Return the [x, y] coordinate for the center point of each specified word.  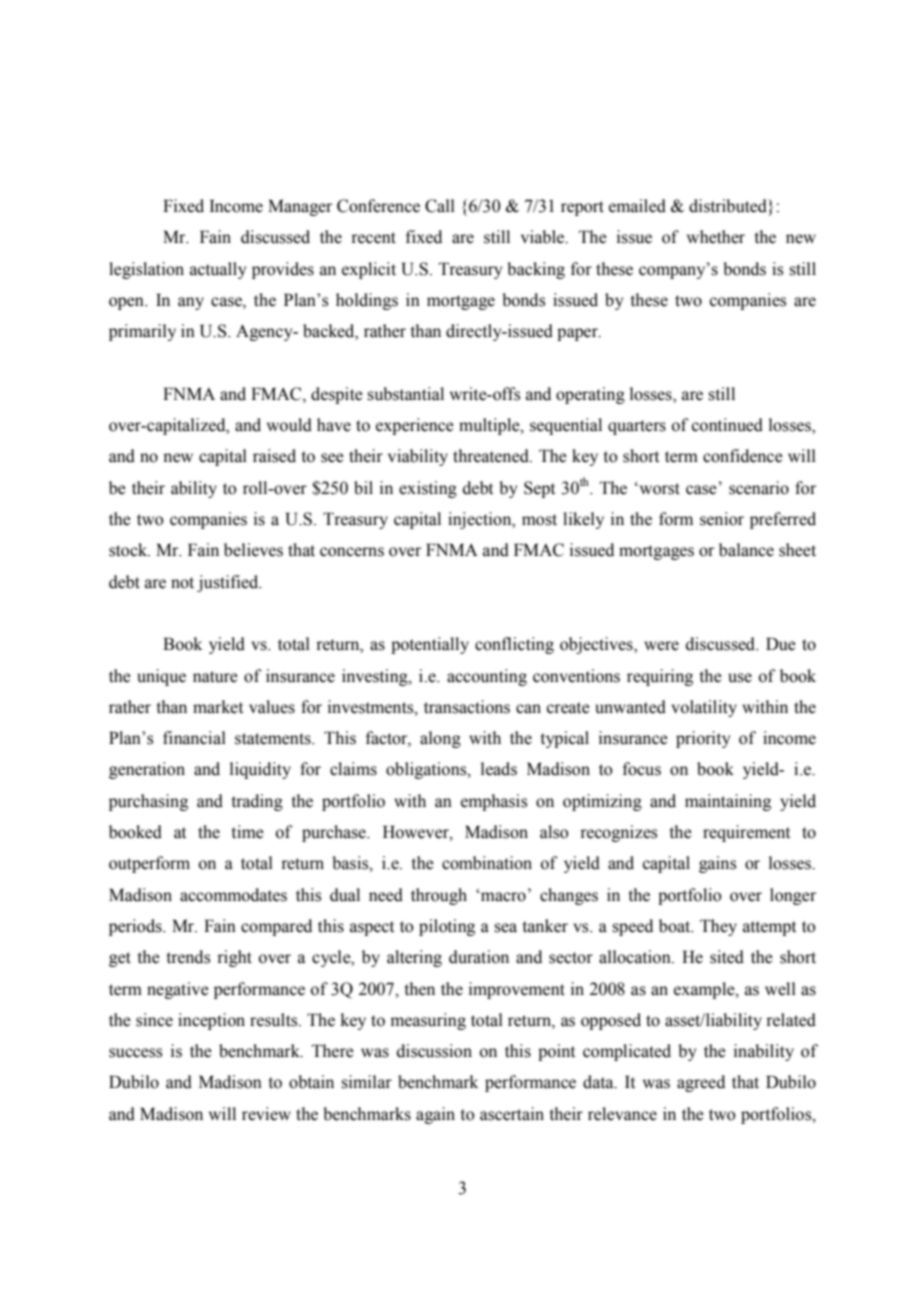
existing [428, 489]
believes [253, 550]
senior [722, 519]
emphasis [494, 802]
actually [218, 270]
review [266, 1114]
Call [440, 206]
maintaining [728, 802]
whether [716, 237]
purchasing [148, 802]
